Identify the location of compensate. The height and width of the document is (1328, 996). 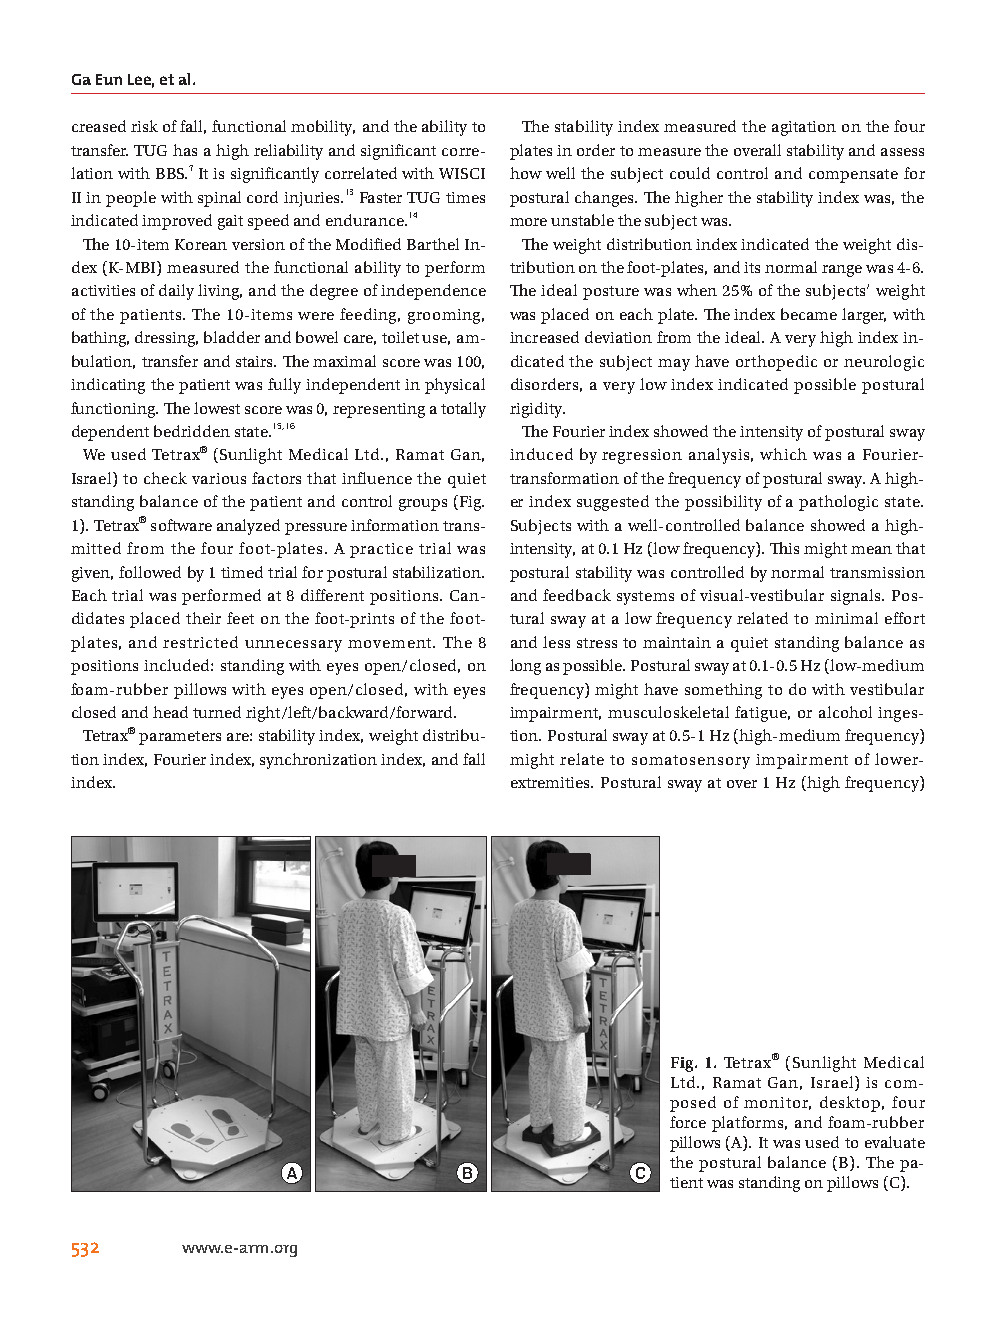
(853, 176).
